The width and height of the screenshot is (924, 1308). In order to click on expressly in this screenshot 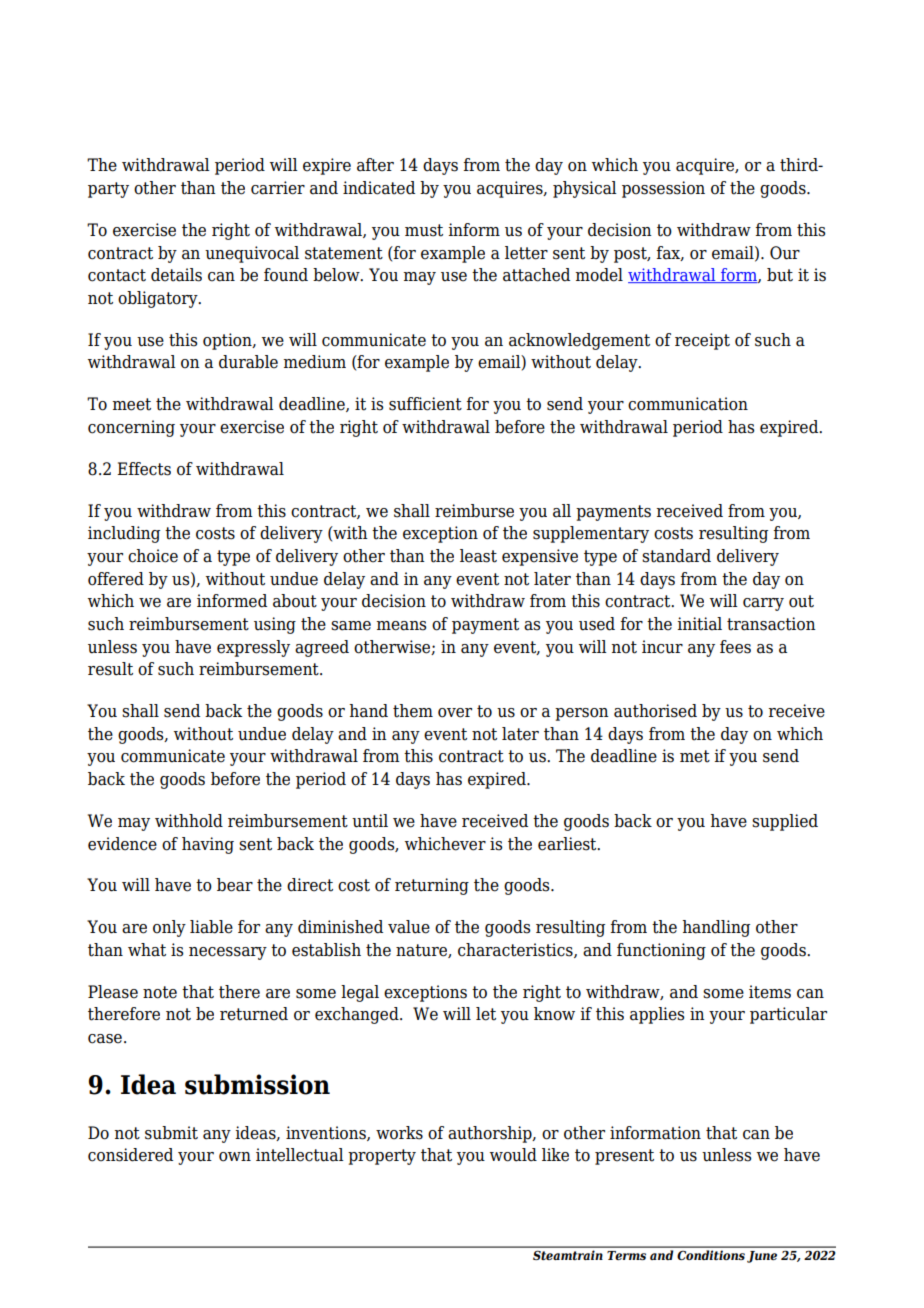, I will do `click(253, 648)`.
